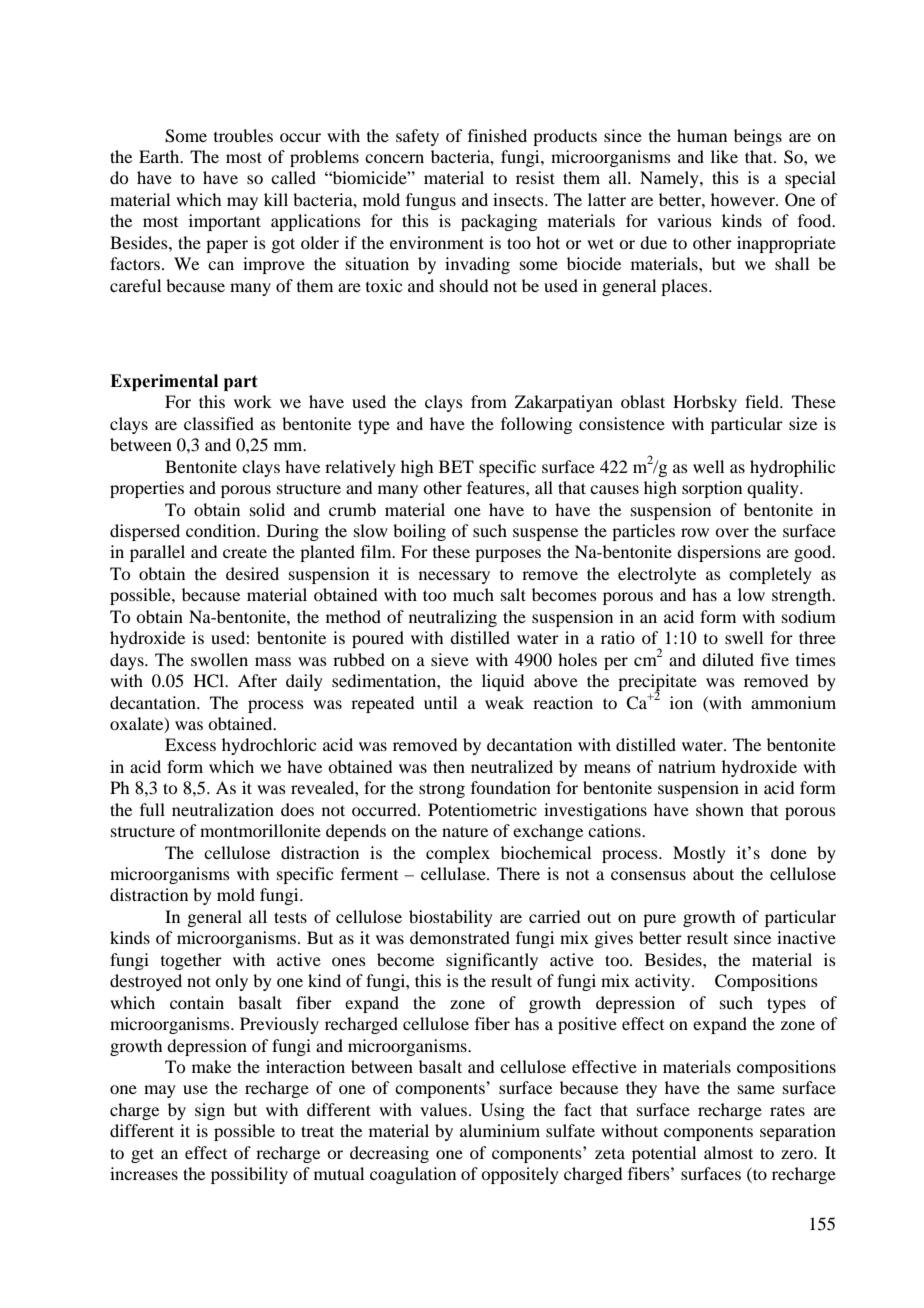  Describe the element at coordinates (482, 809) in the screenshot. I see `Potentiometric` at that location.
